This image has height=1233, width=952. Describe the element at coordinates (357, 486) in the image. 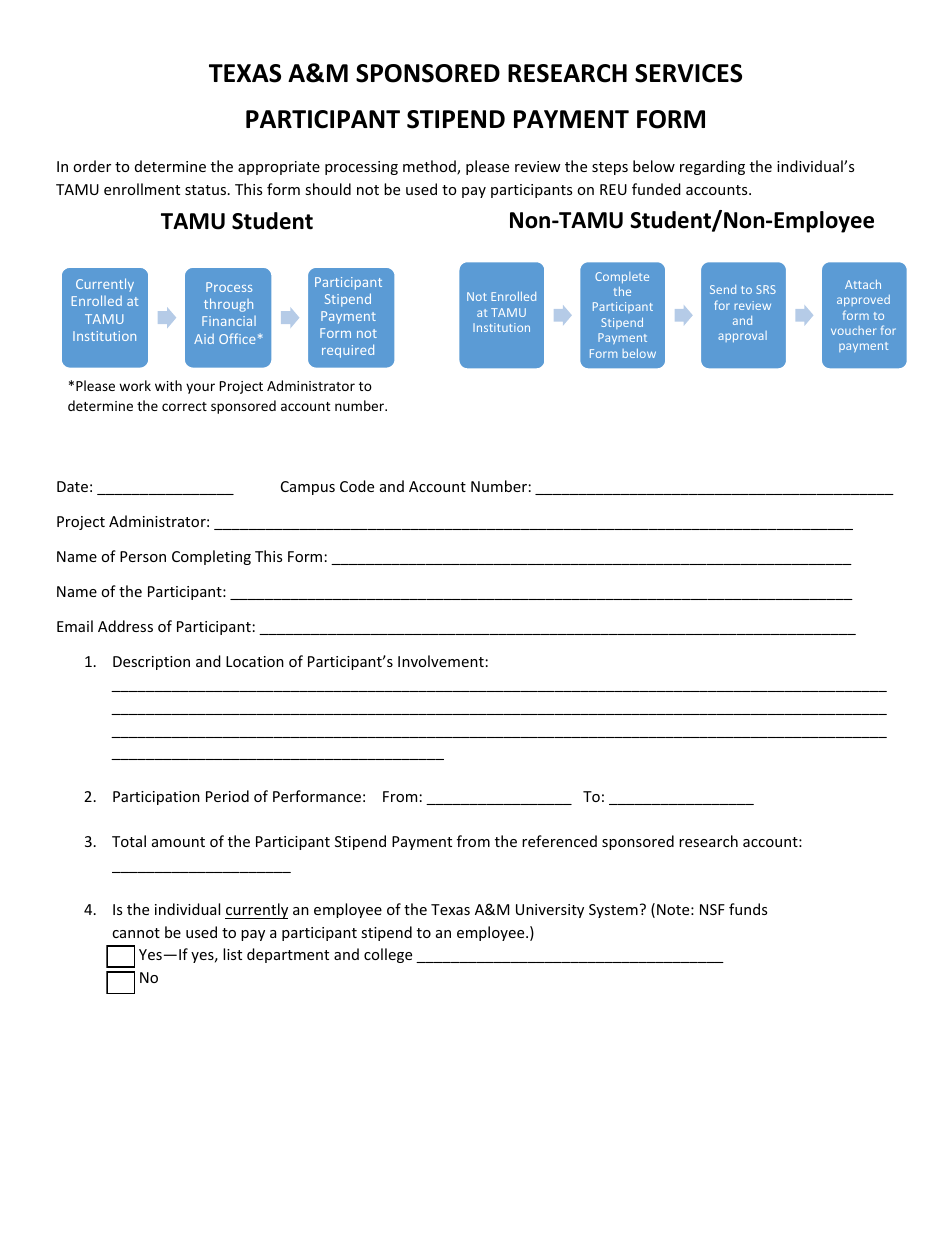

I see `Code` at that location.
